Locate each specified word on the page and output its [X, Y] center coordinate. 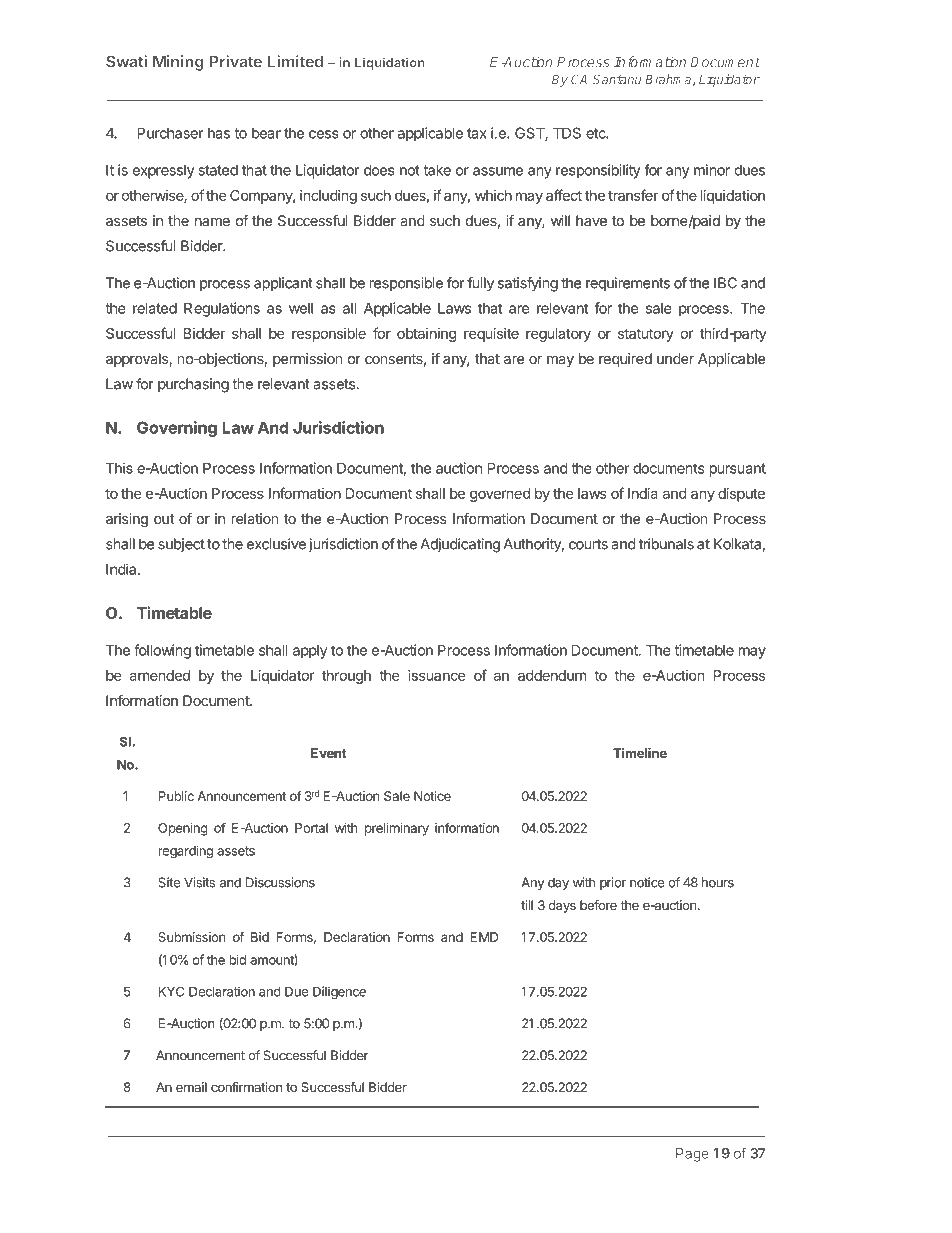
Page [692, 1155]
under [675, 358]
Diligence [339, 992]
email [191, 1087]
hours [718, 882]
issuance [436, 675]
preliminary [397, 829]
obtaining [426, 335]
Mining [178, 63]
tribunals [666, 544]
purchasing [193, 385]
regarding [185, 852]
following [162, 651]
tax [477, 133]
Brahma [669, 80]
